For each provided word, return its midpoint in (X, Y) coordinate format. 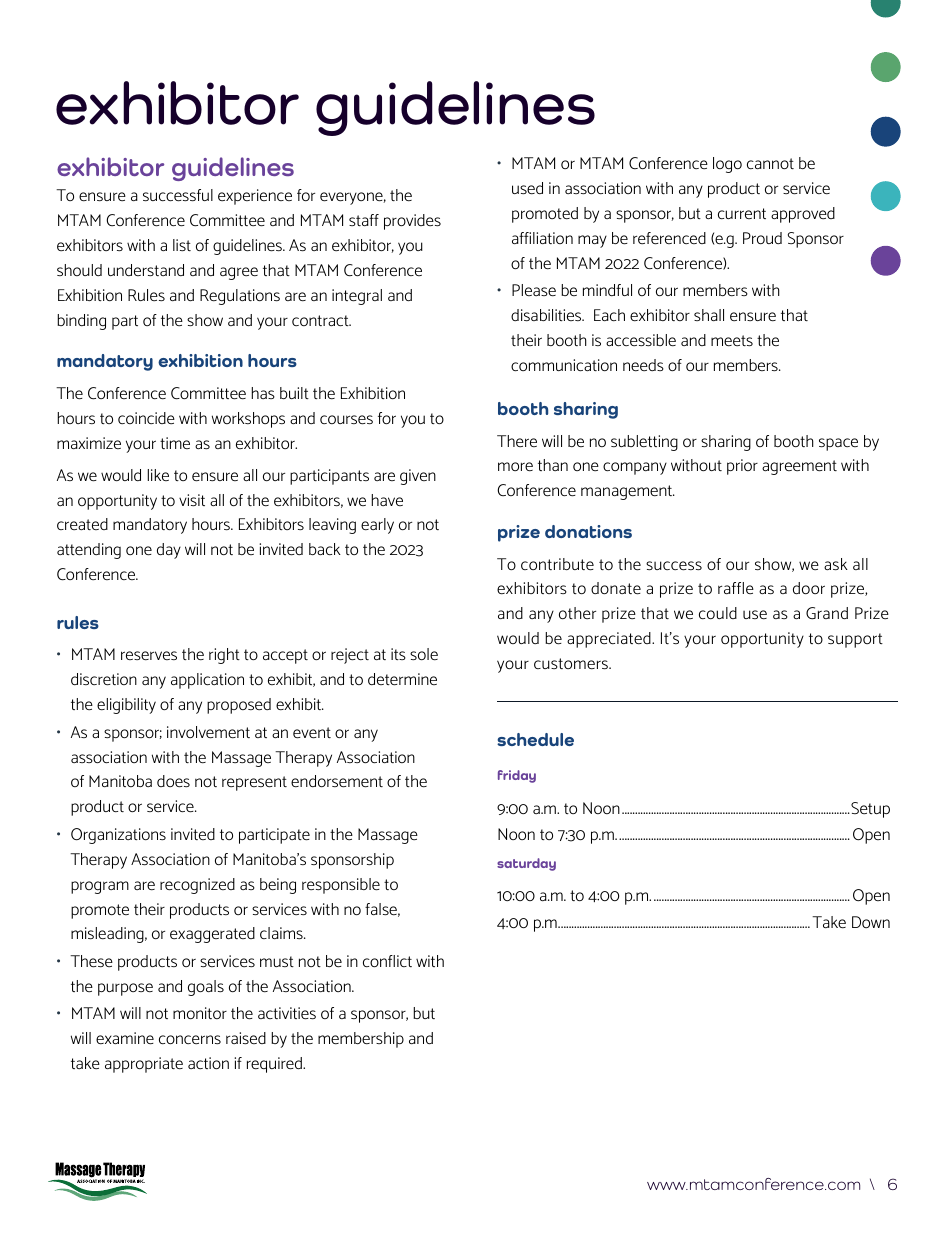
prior (742, 467)
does (173, 781)
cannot (770, 163)
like (158, 475)
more (515, 467)
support (855, 640)
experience (255, 197)
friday (517, 776)
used (527, 188)
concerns (190, 1039)
